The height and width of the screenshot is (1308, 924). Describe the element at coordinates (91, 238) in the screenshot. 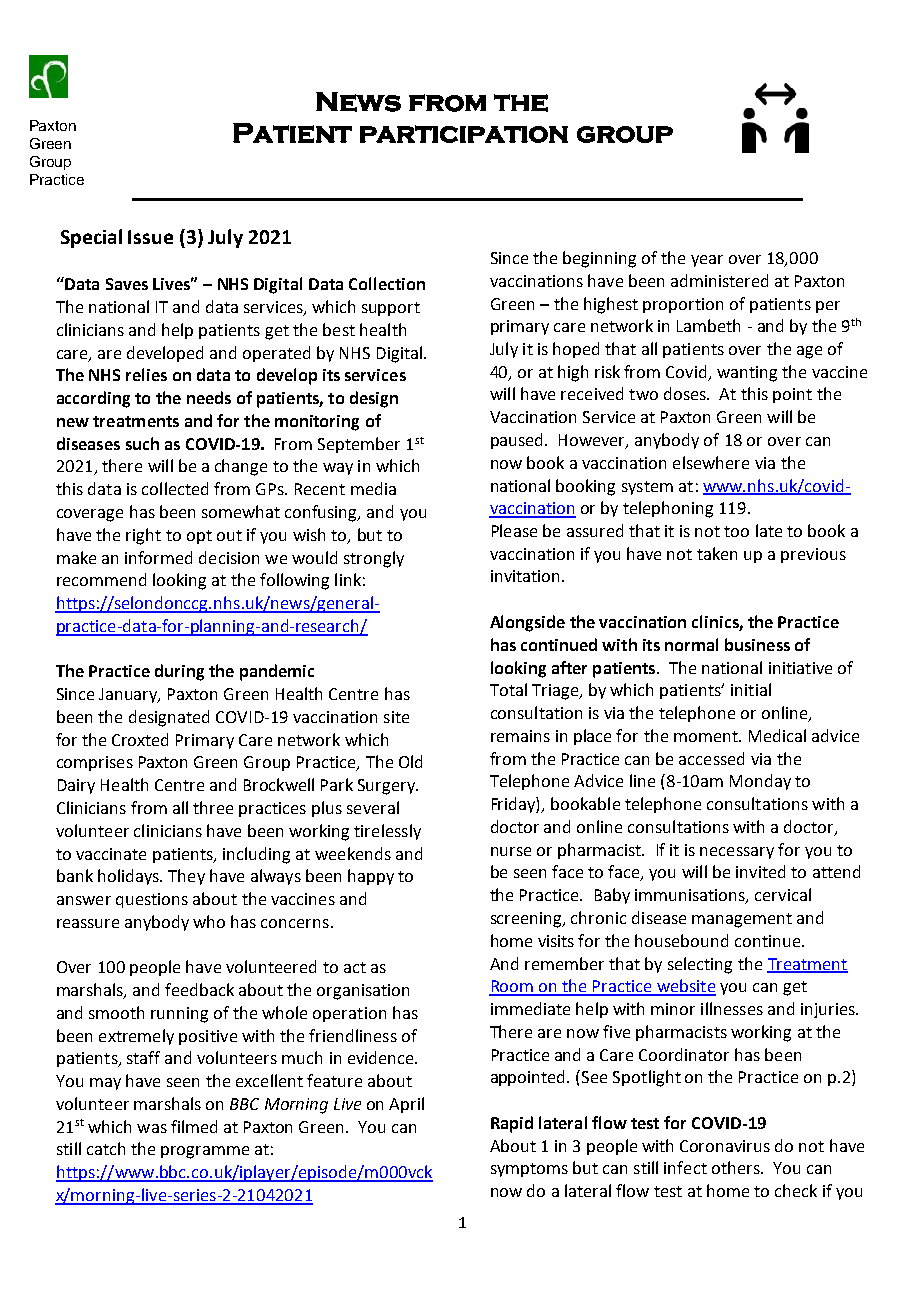

I see `Special` at that location.
